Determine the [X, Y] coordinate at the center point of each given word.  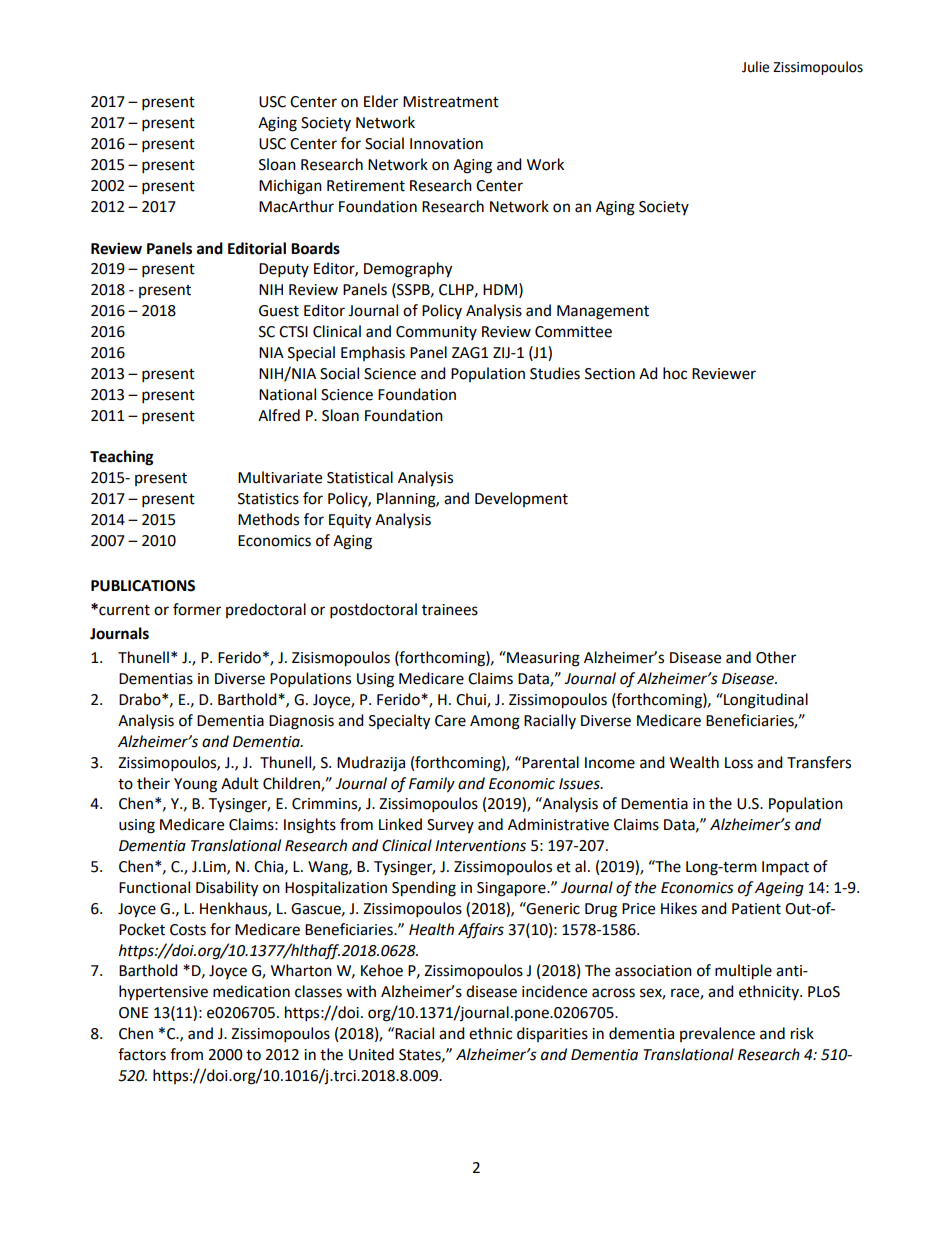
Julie [755, 67]
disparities [552, 1034]
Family [432, 785]
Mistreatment [451, 102]
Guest [279, 311]
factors [142, 1054]
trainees [450, 610]
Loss [739, 763]
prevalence [717, 1034]
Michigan [290, 187]
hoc [675, 373]
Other [776, 657]
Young [195, 785]
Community [436, 333]
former [197, 609]
